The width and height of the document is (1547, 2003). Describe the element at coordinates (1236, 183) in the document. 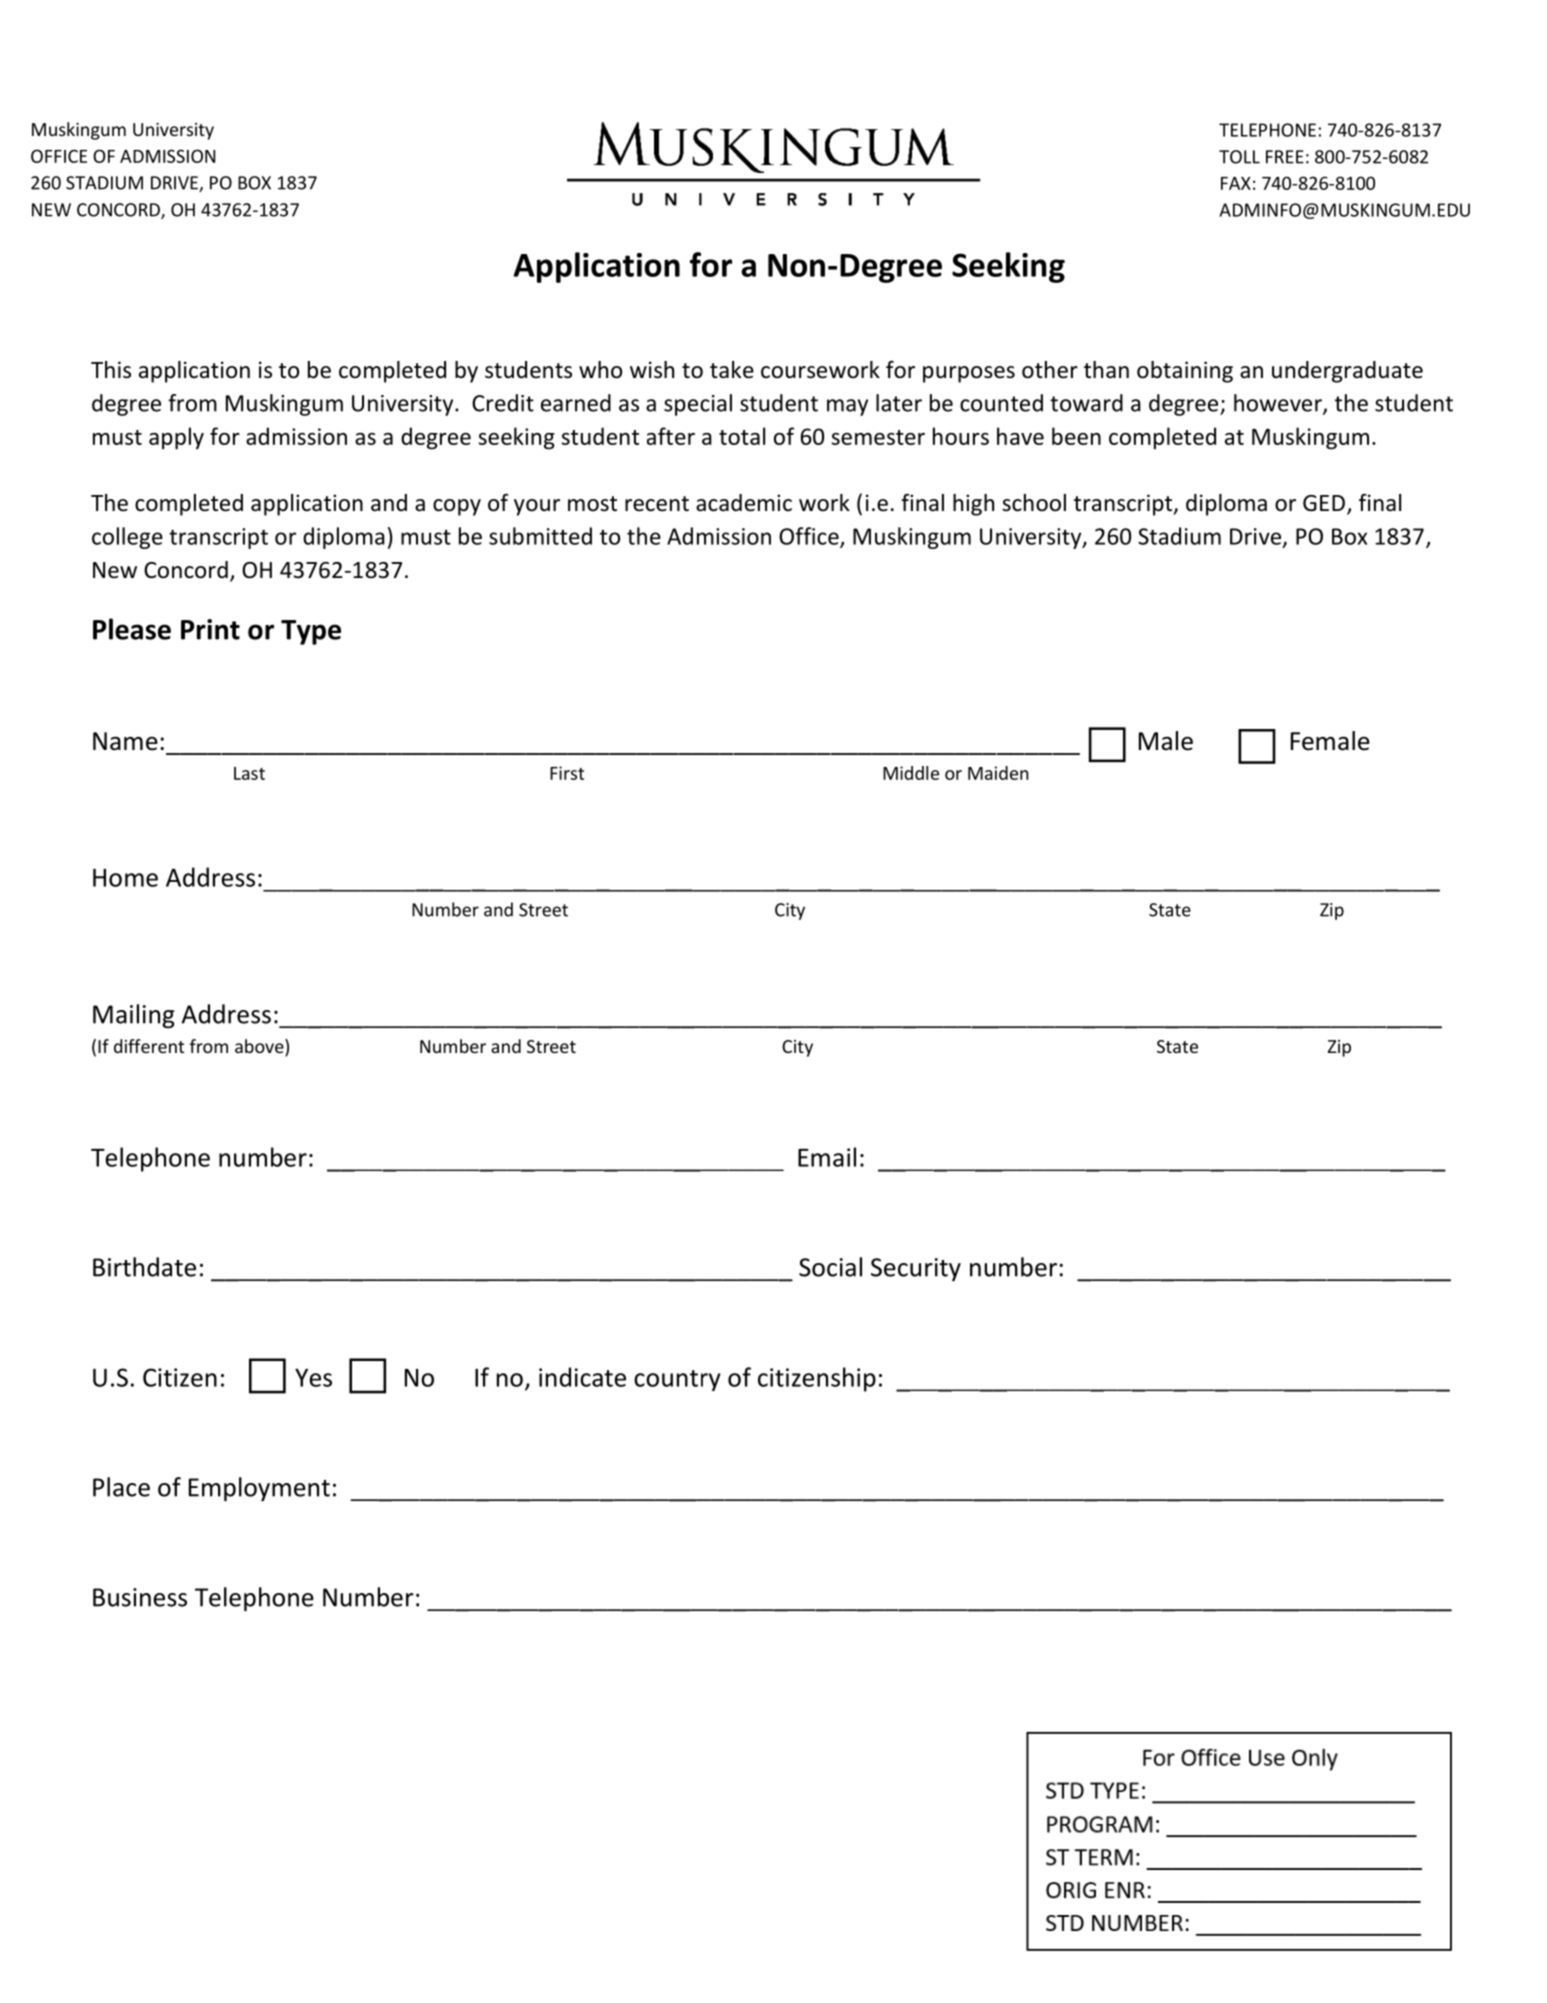

I see `FAX` at that location.
